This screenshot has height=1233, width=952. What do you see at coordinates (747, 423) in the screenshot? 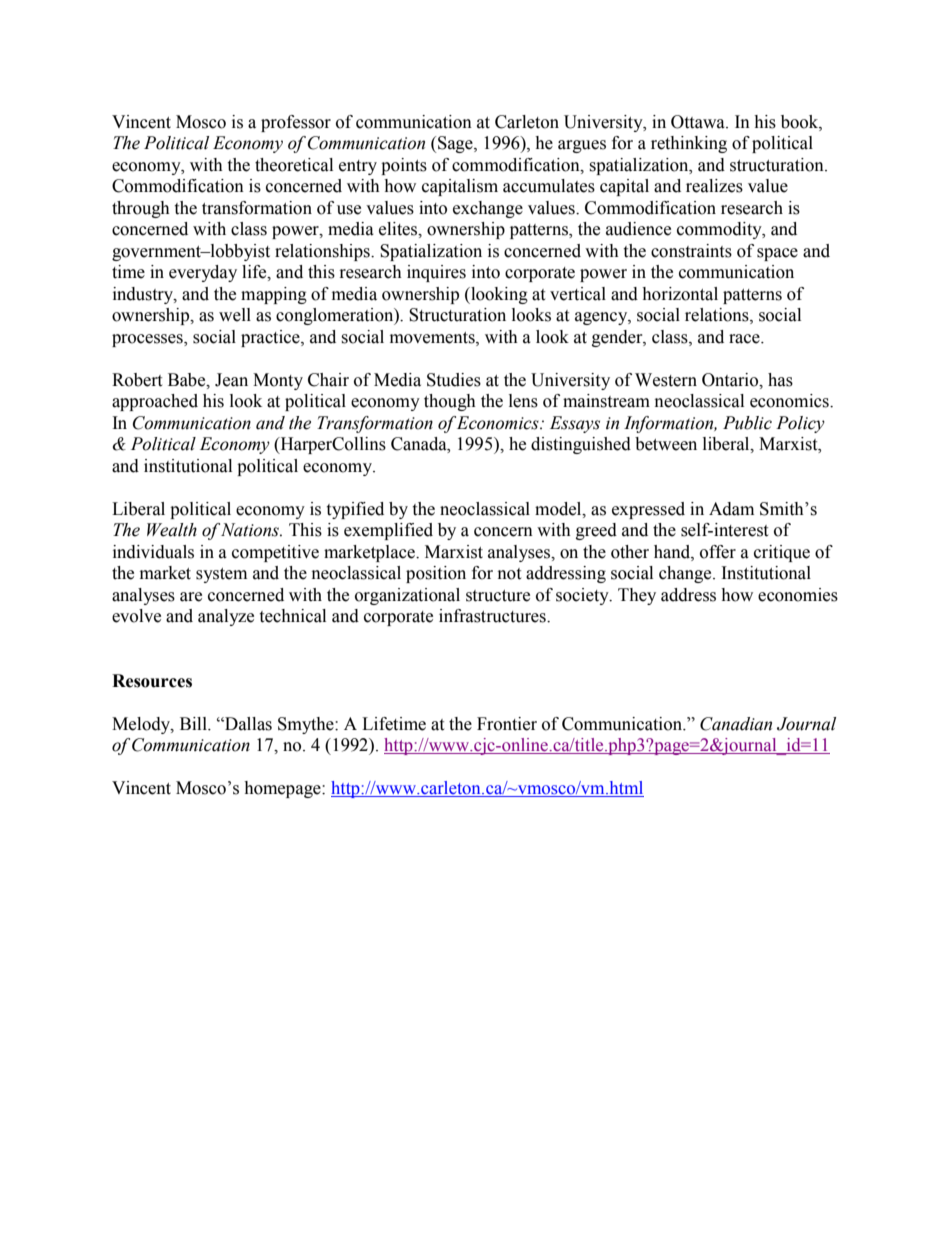
I see `Public` at bounding box center [747, 423].
